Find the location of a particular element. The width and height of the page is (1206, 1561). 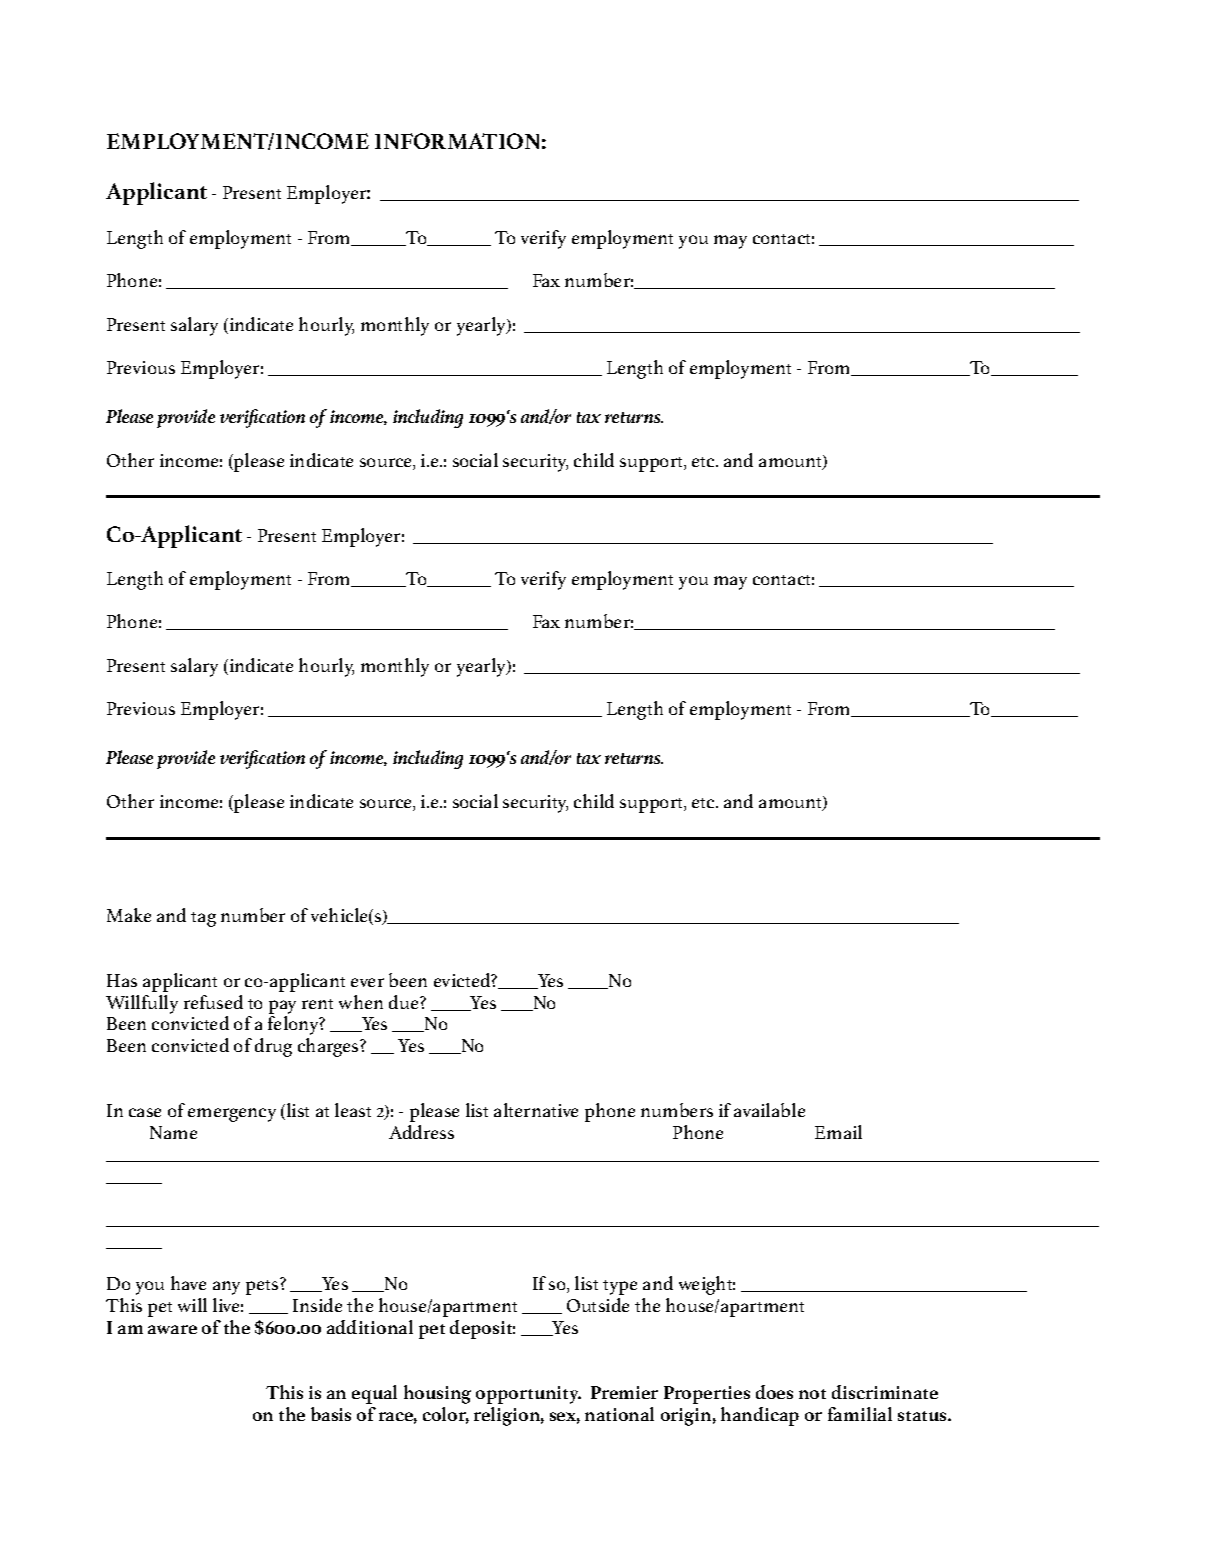

Address is located at coordinates (421, 1132).
